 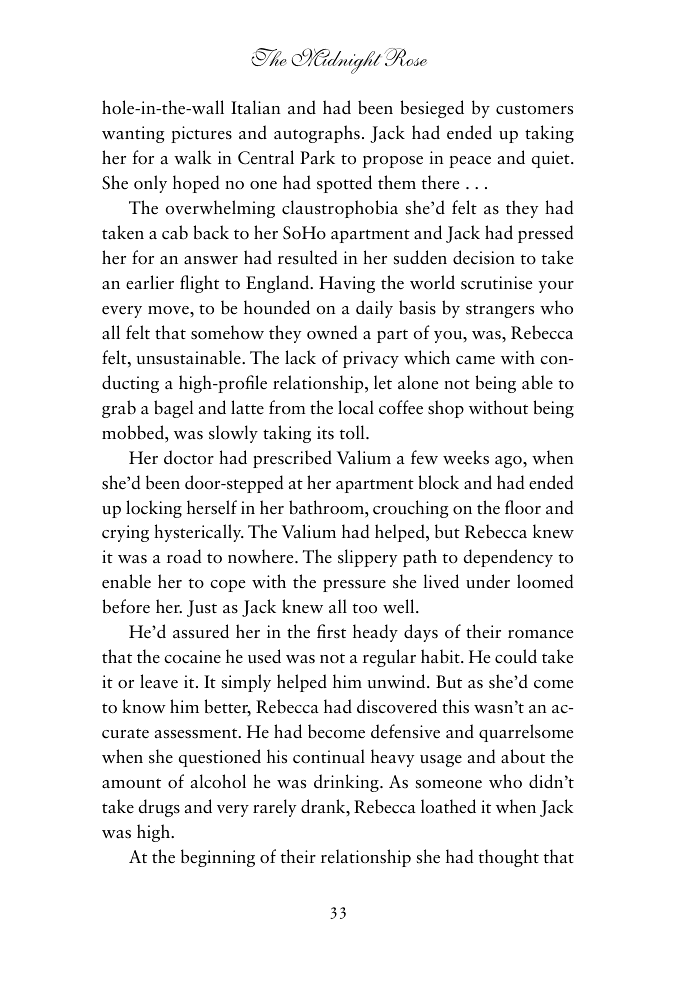 I want to click on pictures, so click(x=201, y=134).
